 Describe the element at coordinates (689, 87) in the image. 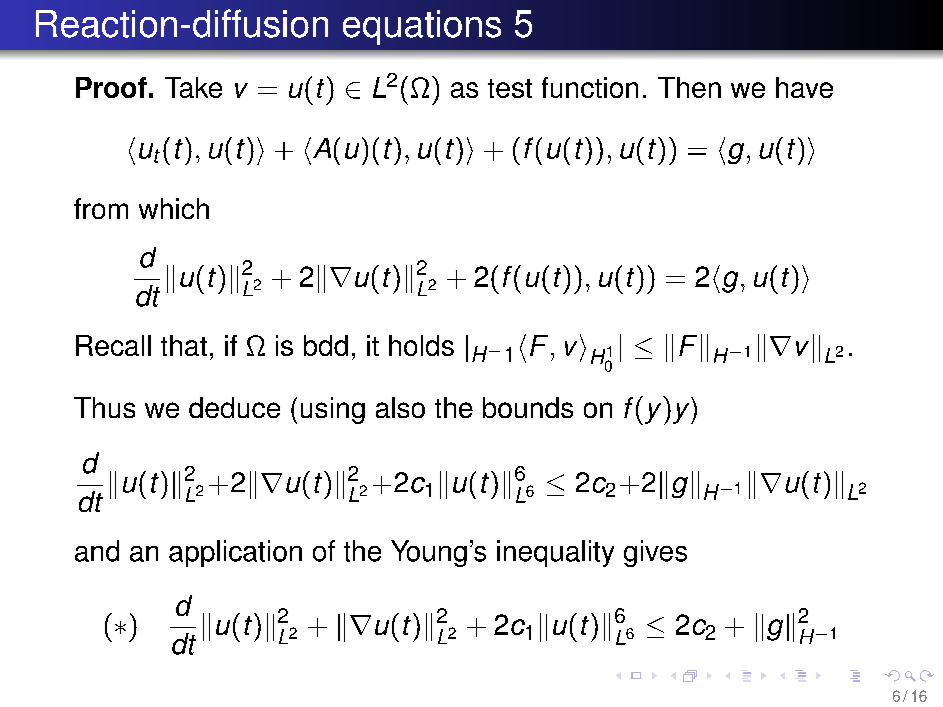

I see `Then` at that location.
